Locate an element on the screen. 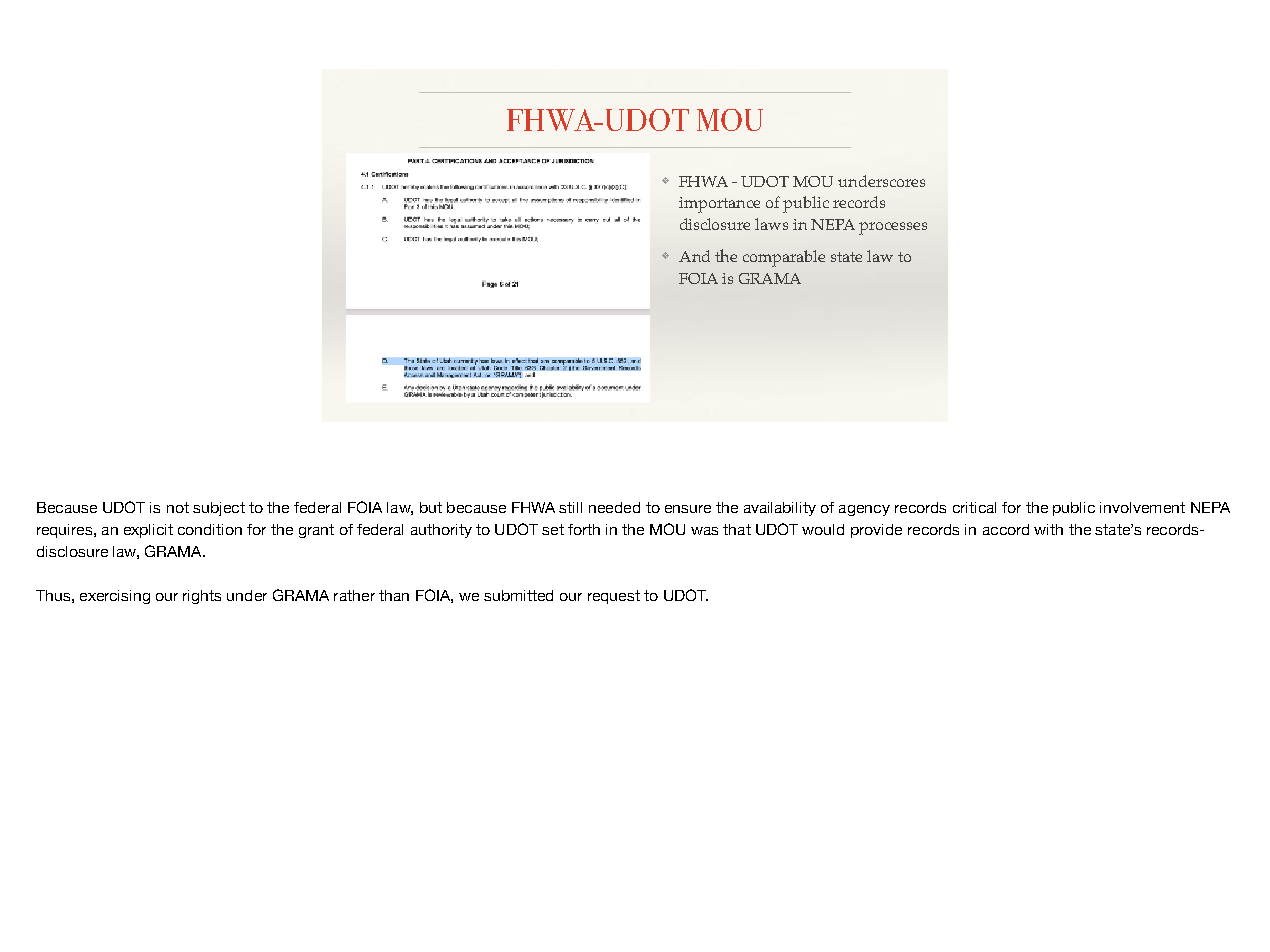 This screenshot has height=952, width=1270. request is located at coordinates (614, 597).
